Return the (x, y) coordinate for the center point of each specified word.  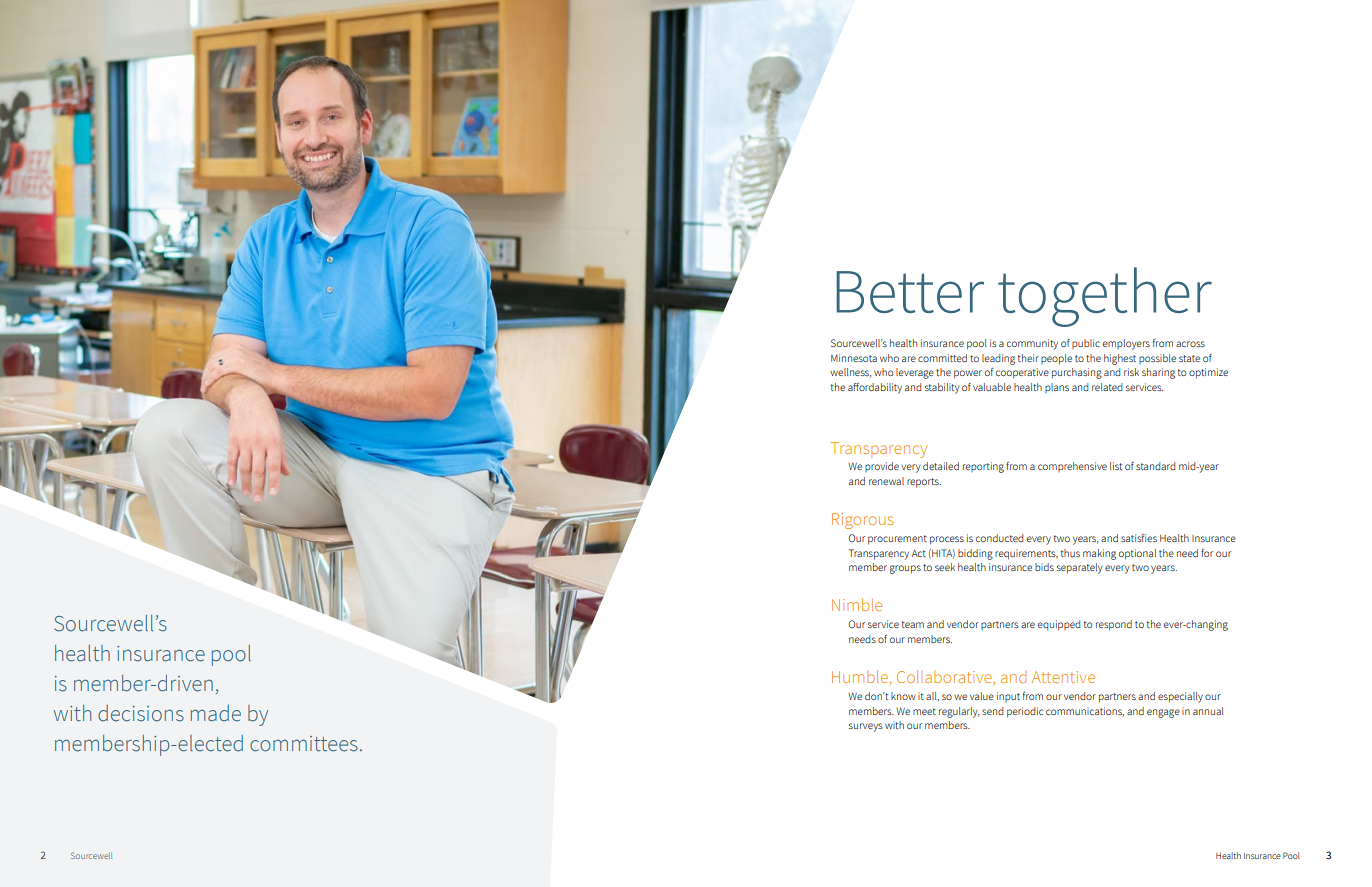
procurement (897, 540)
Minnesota (854, 358)
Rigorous (862, 521)
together (1105, 297)
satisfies (1139, 538)
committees (304, 744)
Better (910, 292)
